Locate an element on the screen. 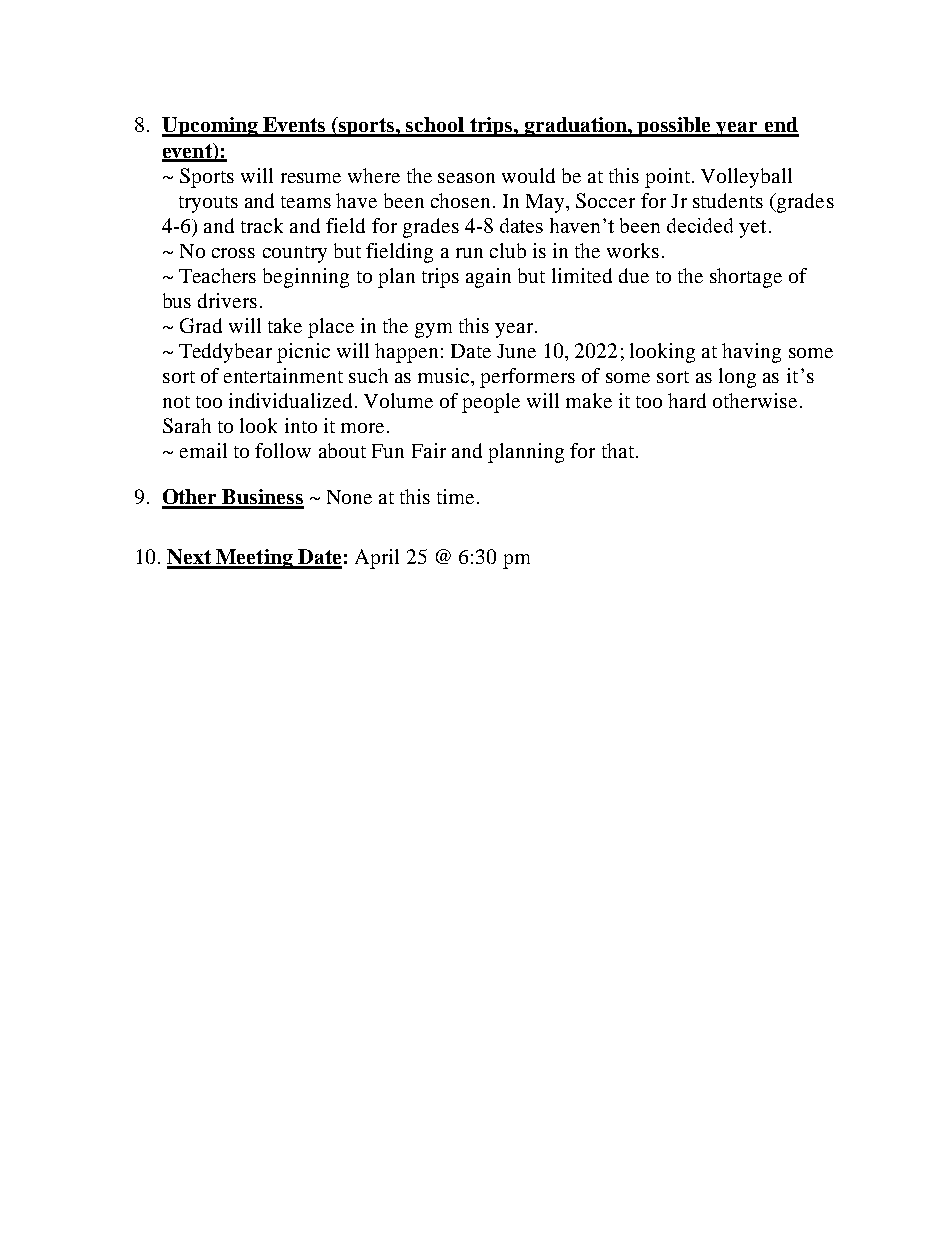 The image size is (952, 1233). that is located at coordinates (618, 450).
